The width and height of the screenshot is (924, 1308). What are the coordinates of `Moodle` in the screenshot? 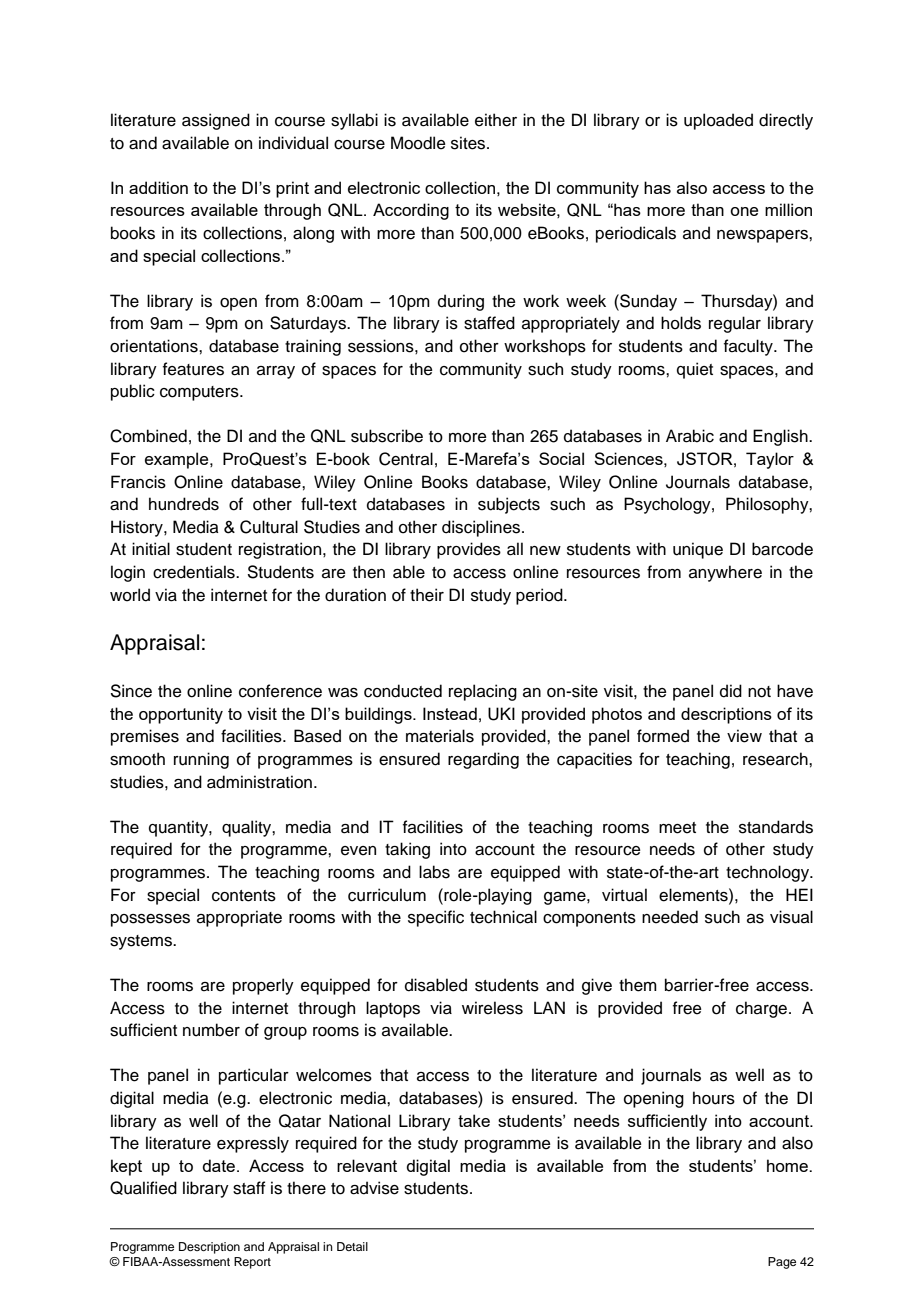 It's located at (418, 143).
